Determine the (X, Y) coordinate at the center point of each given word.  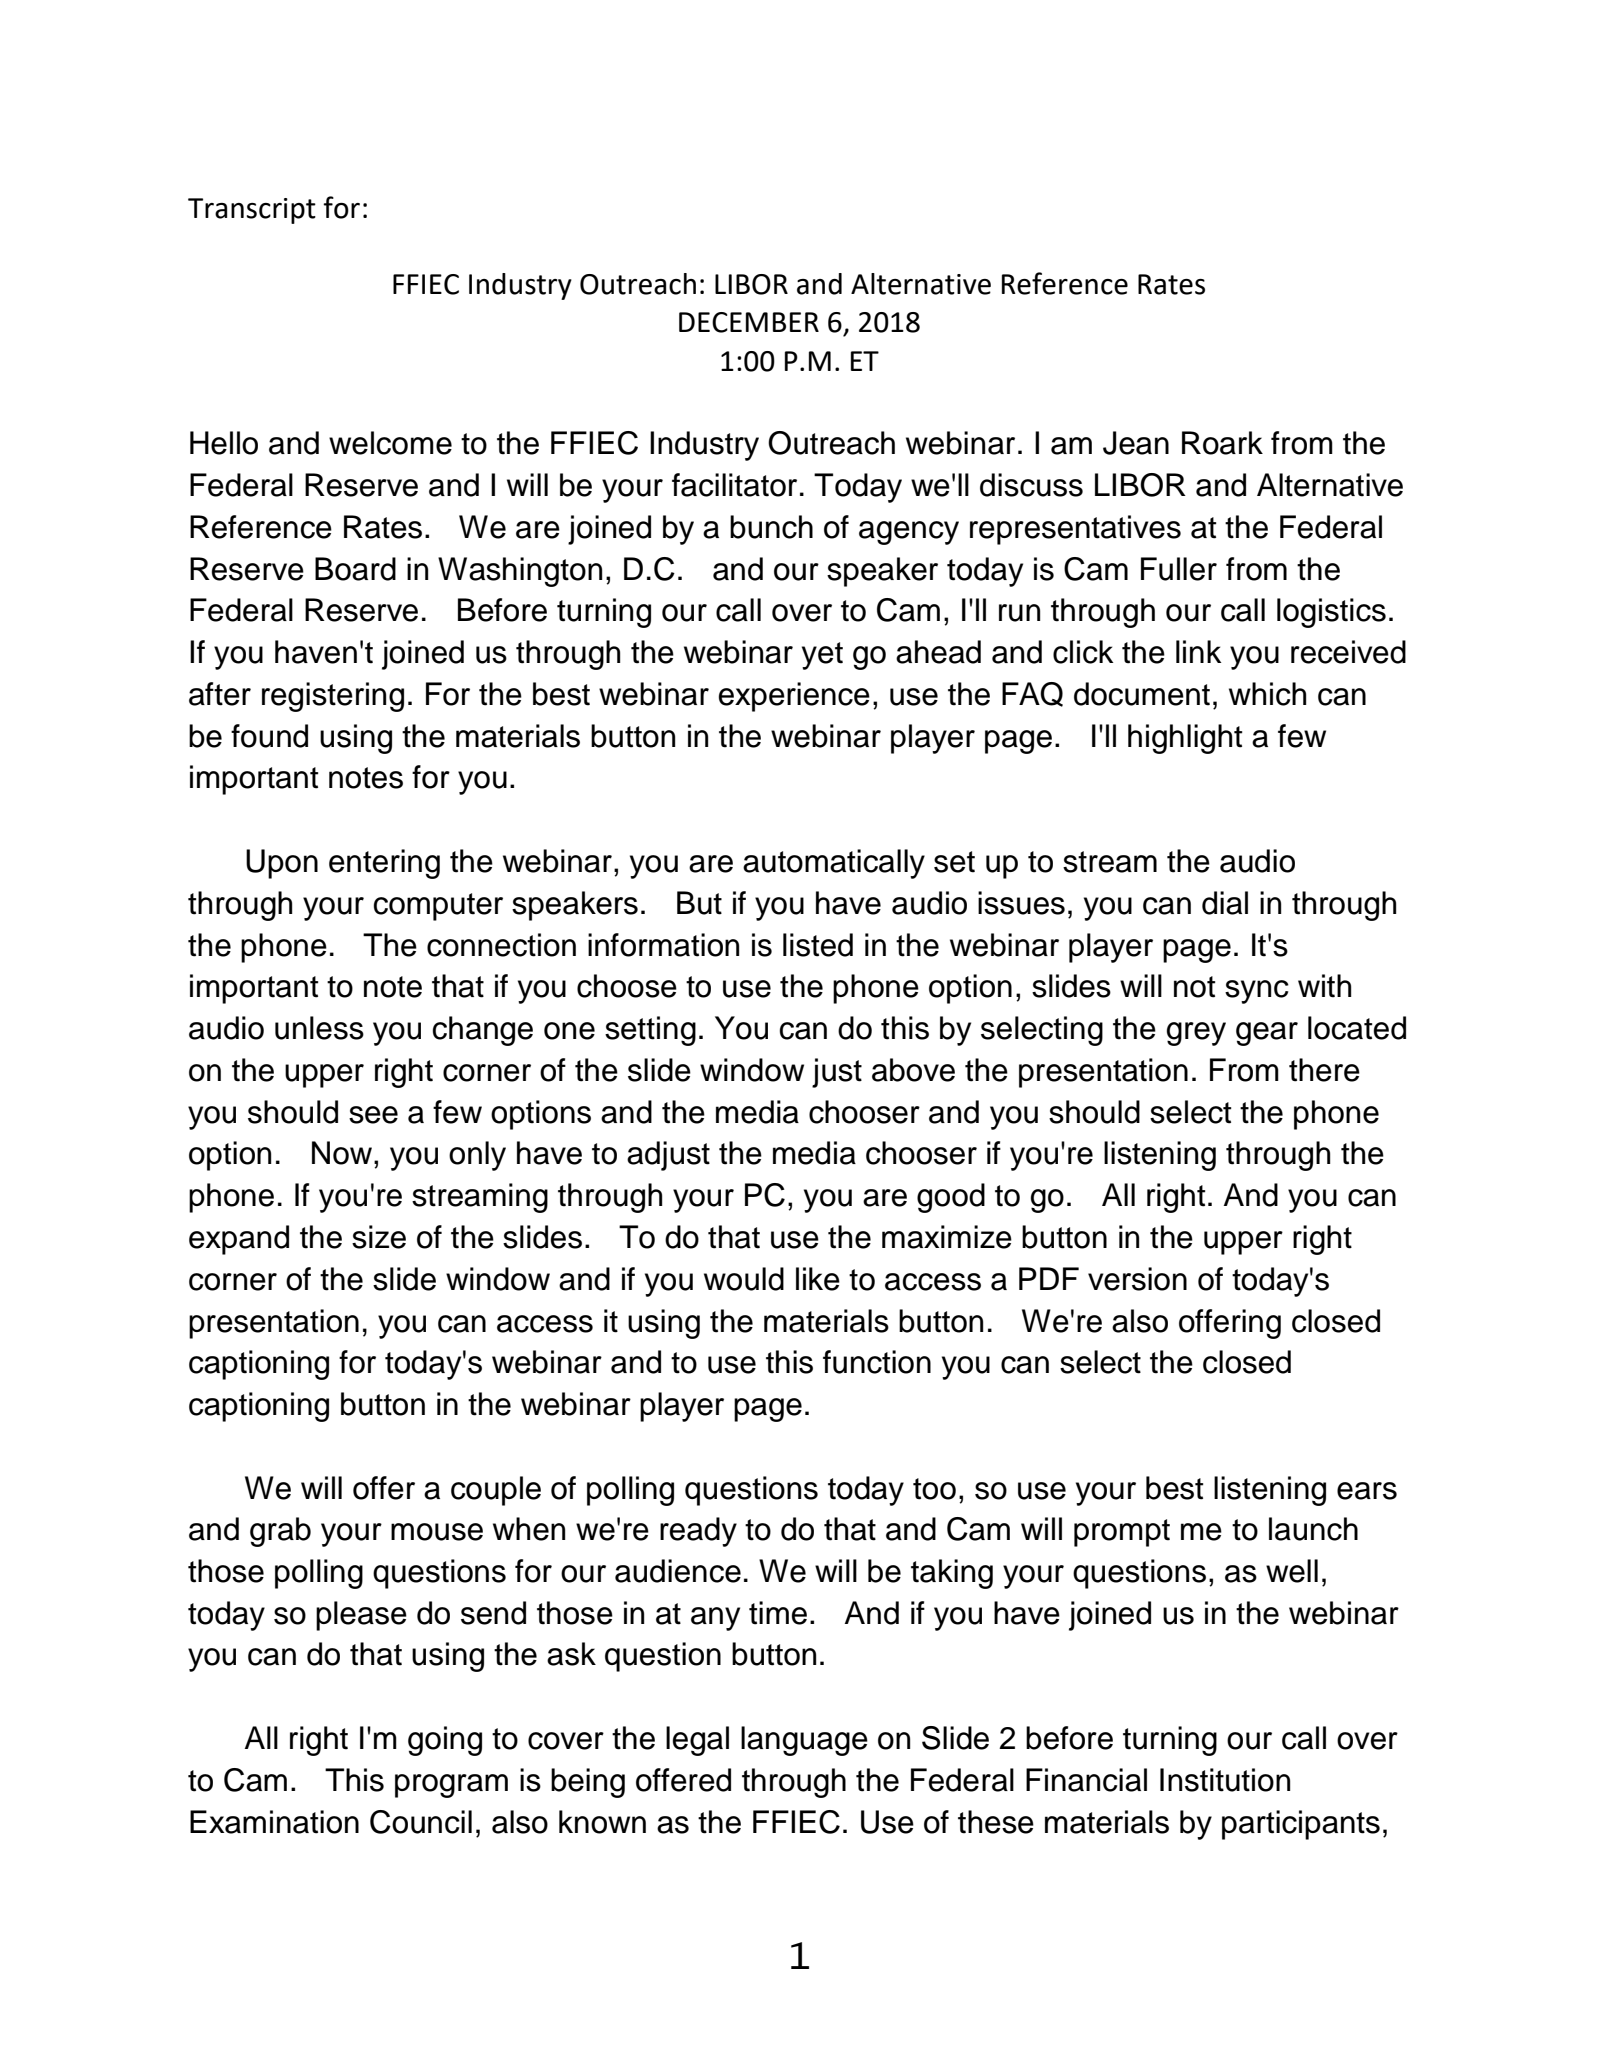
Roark (1222, 443)
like (818, 1279)
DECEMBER (749, 322)
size (379, 1237)
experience (794, 697)
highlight (1185, 739)
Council (421, 1822)
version (1137, 1279)
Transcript (252, 211)
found (269, 736)
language (804, 1741)
